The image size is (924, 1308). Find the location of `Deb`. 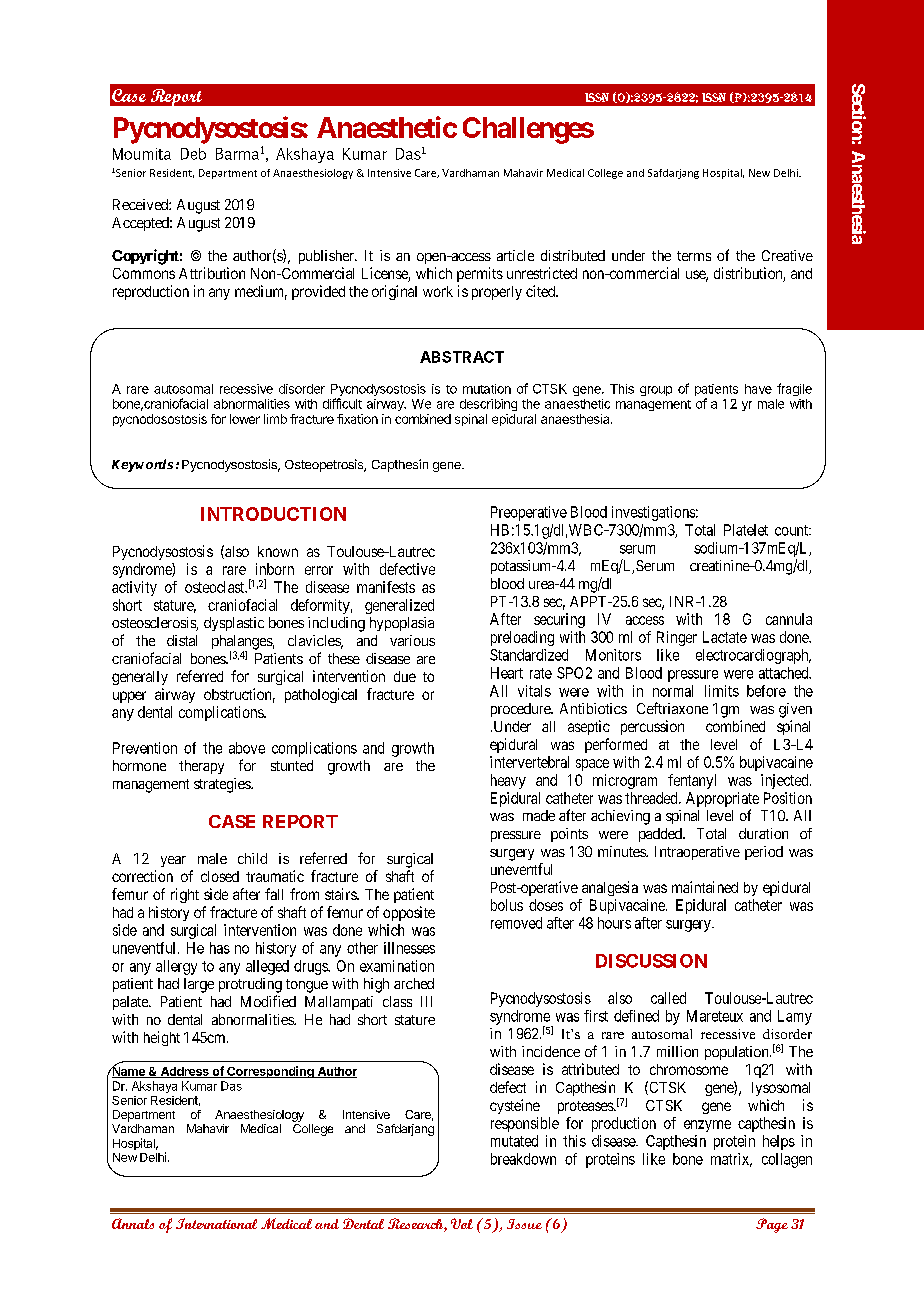

Deb is located at coordinates (193, 154).
